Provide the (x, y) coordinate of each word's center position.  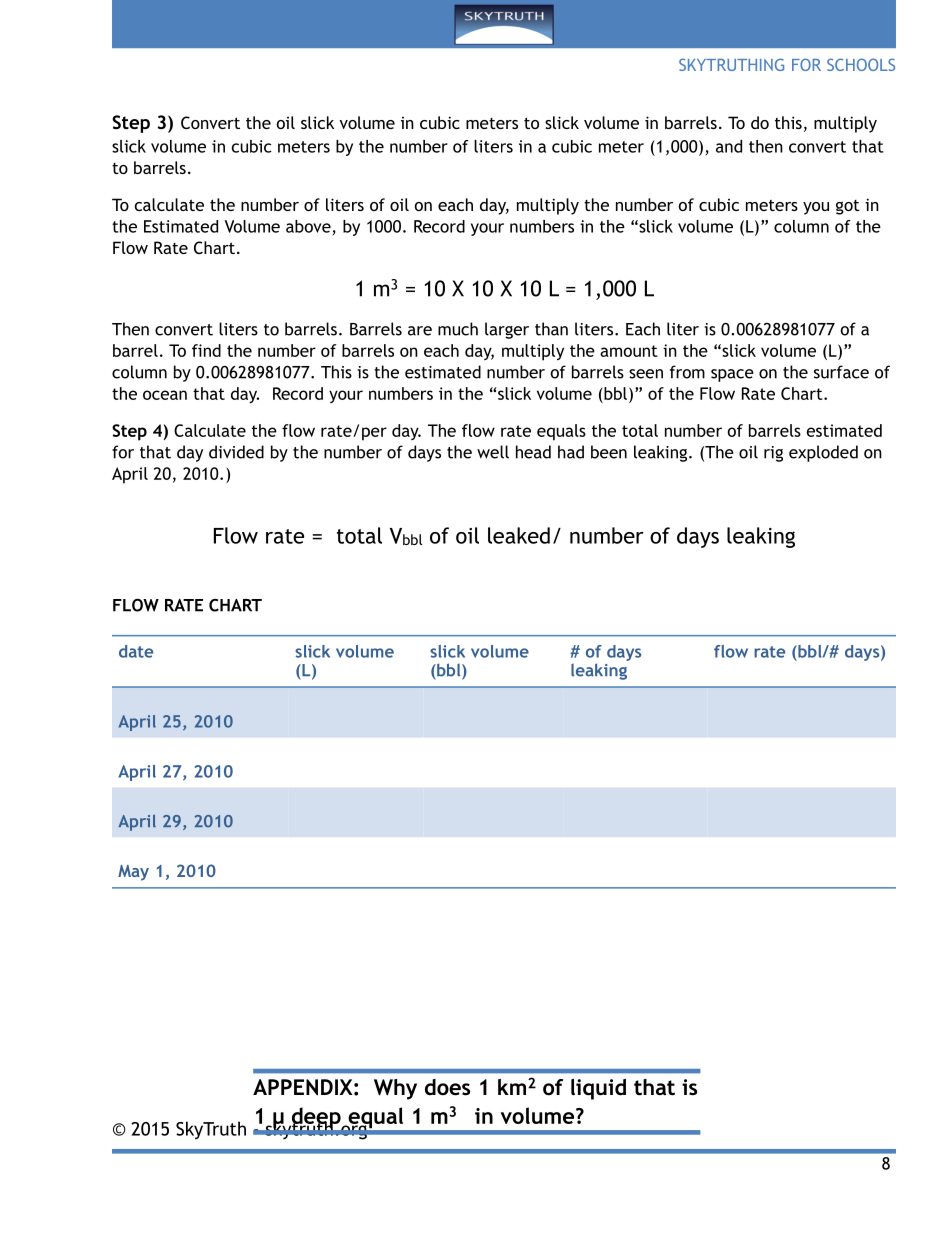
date (136, 651)
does (447, 1087)
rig (773, 454)
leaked (519, 535)
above (308, 226)
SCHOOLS (861, 64)
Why (395, 1089)
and (729, 146)
